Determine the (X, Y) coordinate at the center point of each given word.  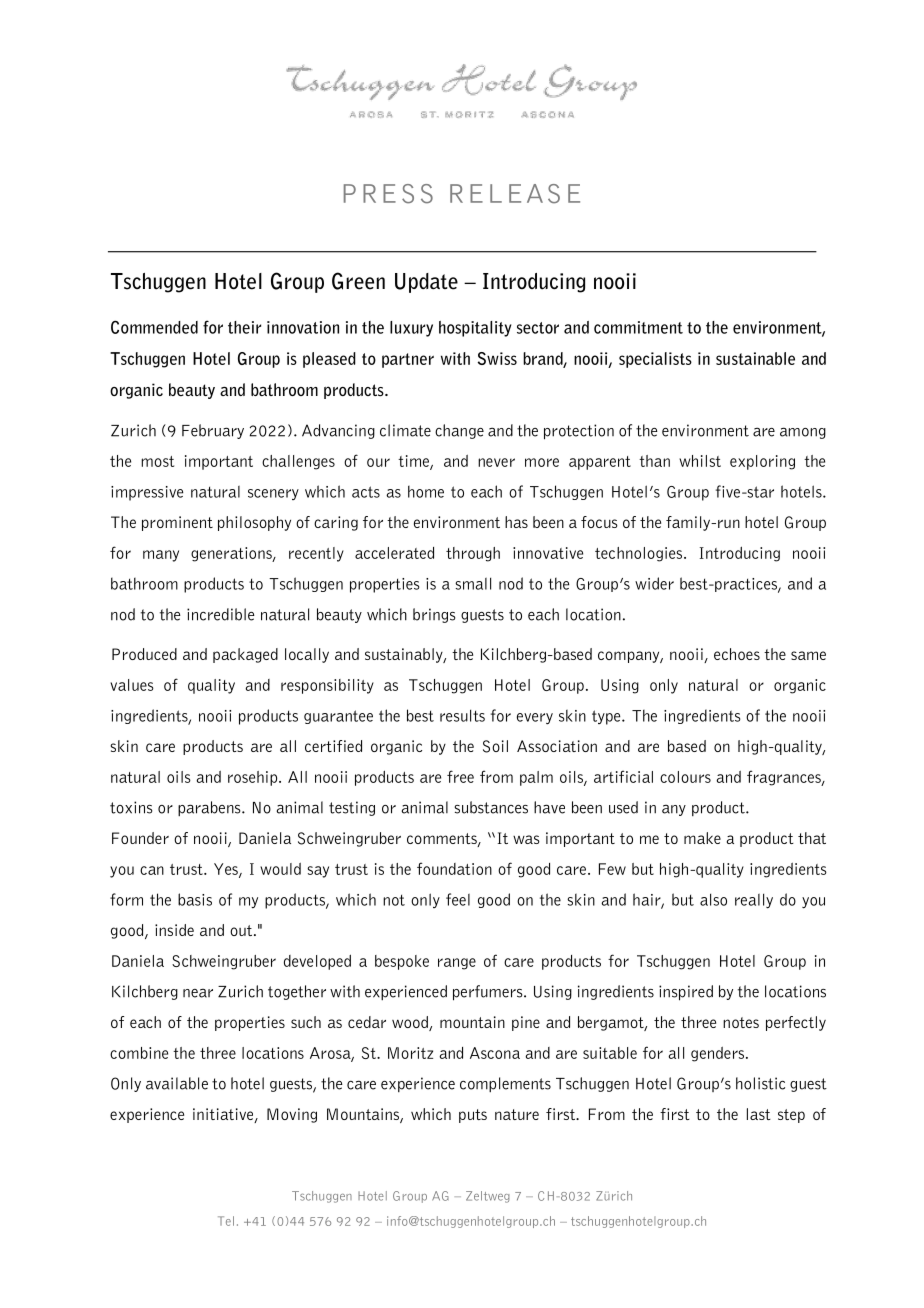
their (244, 327)
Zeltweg (488, 1197)
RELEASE (515, 194)
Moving (292, 1115)
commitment (638, 327)
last (759, 1114)
